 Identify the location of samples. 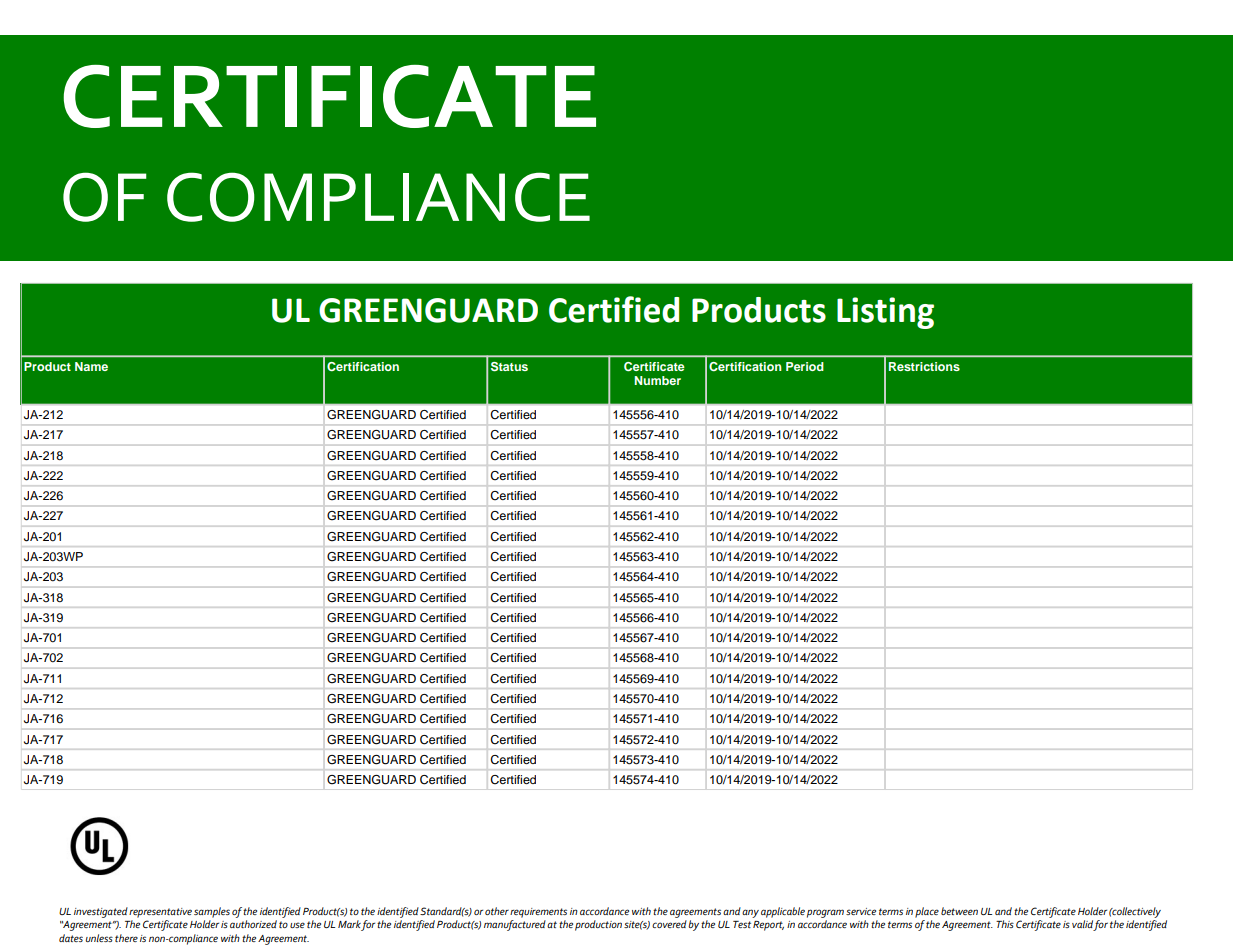
(212, 912).
